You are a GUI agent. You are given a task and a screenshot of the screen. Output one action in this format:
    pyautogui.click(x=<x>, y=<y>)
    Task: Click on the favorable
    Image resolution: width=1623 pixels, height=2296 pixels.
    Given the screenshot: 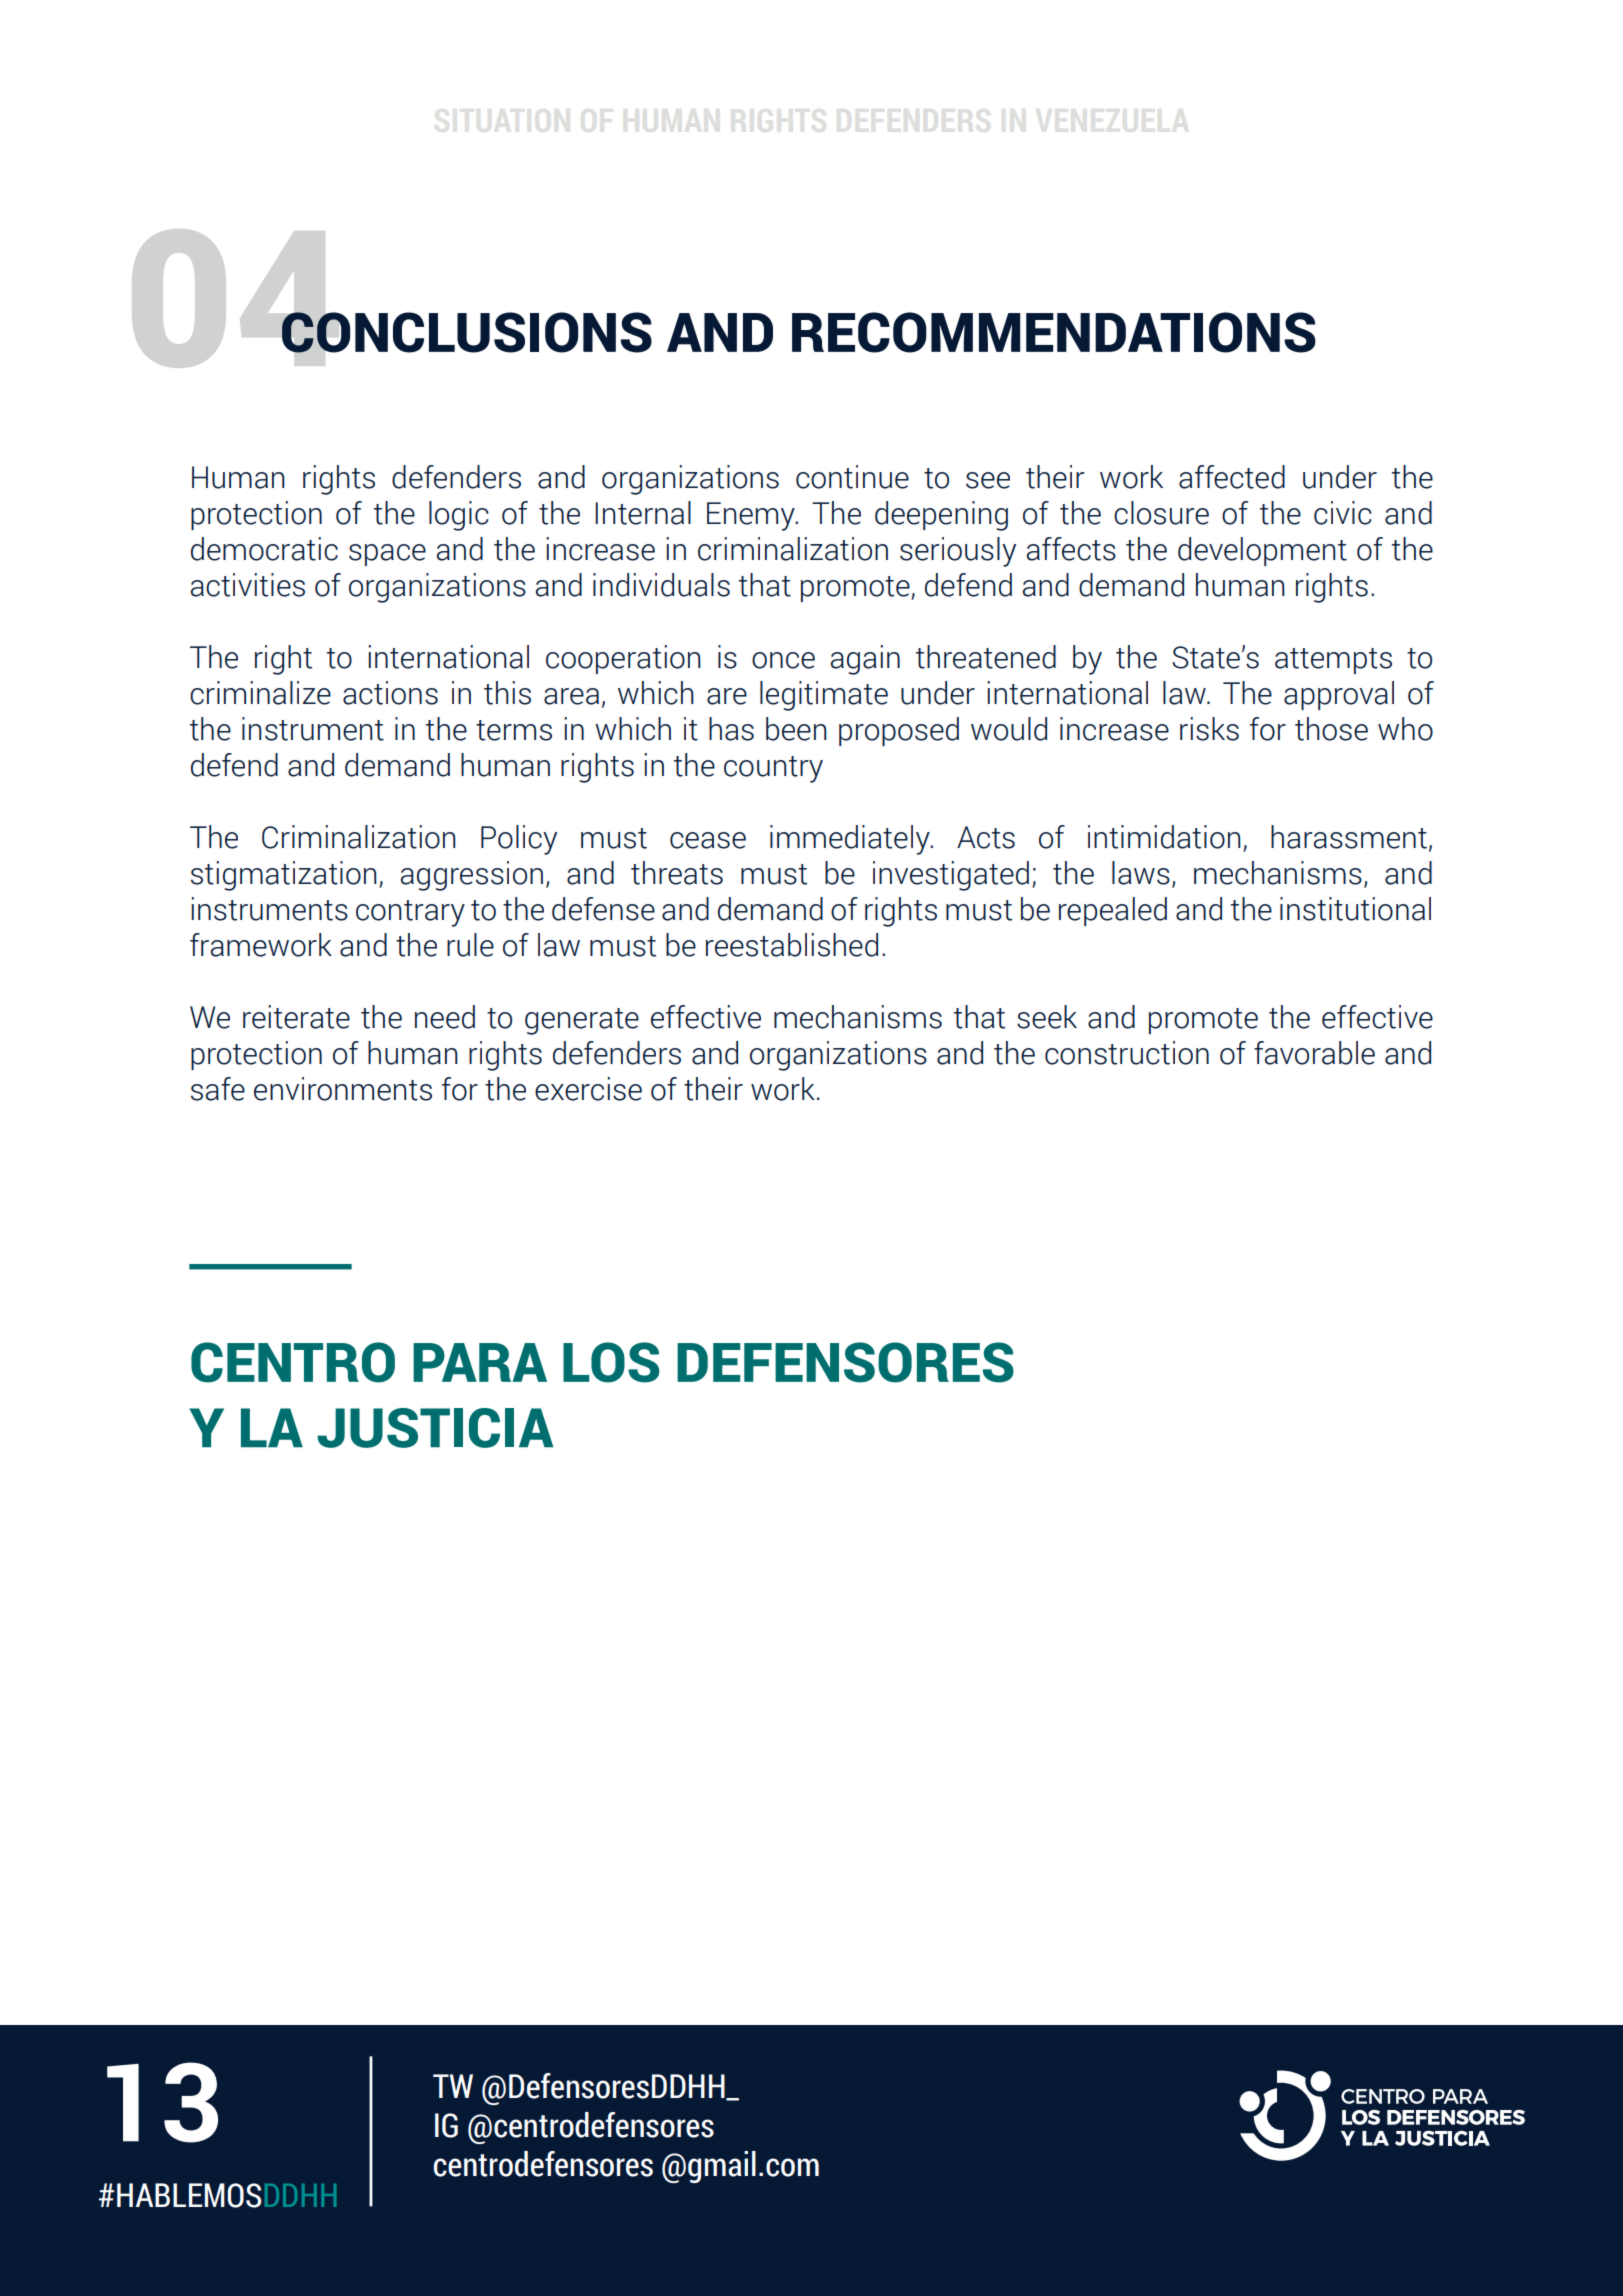 What is the action you would take?
    pyautogui.click(x=1314, y=1053)
